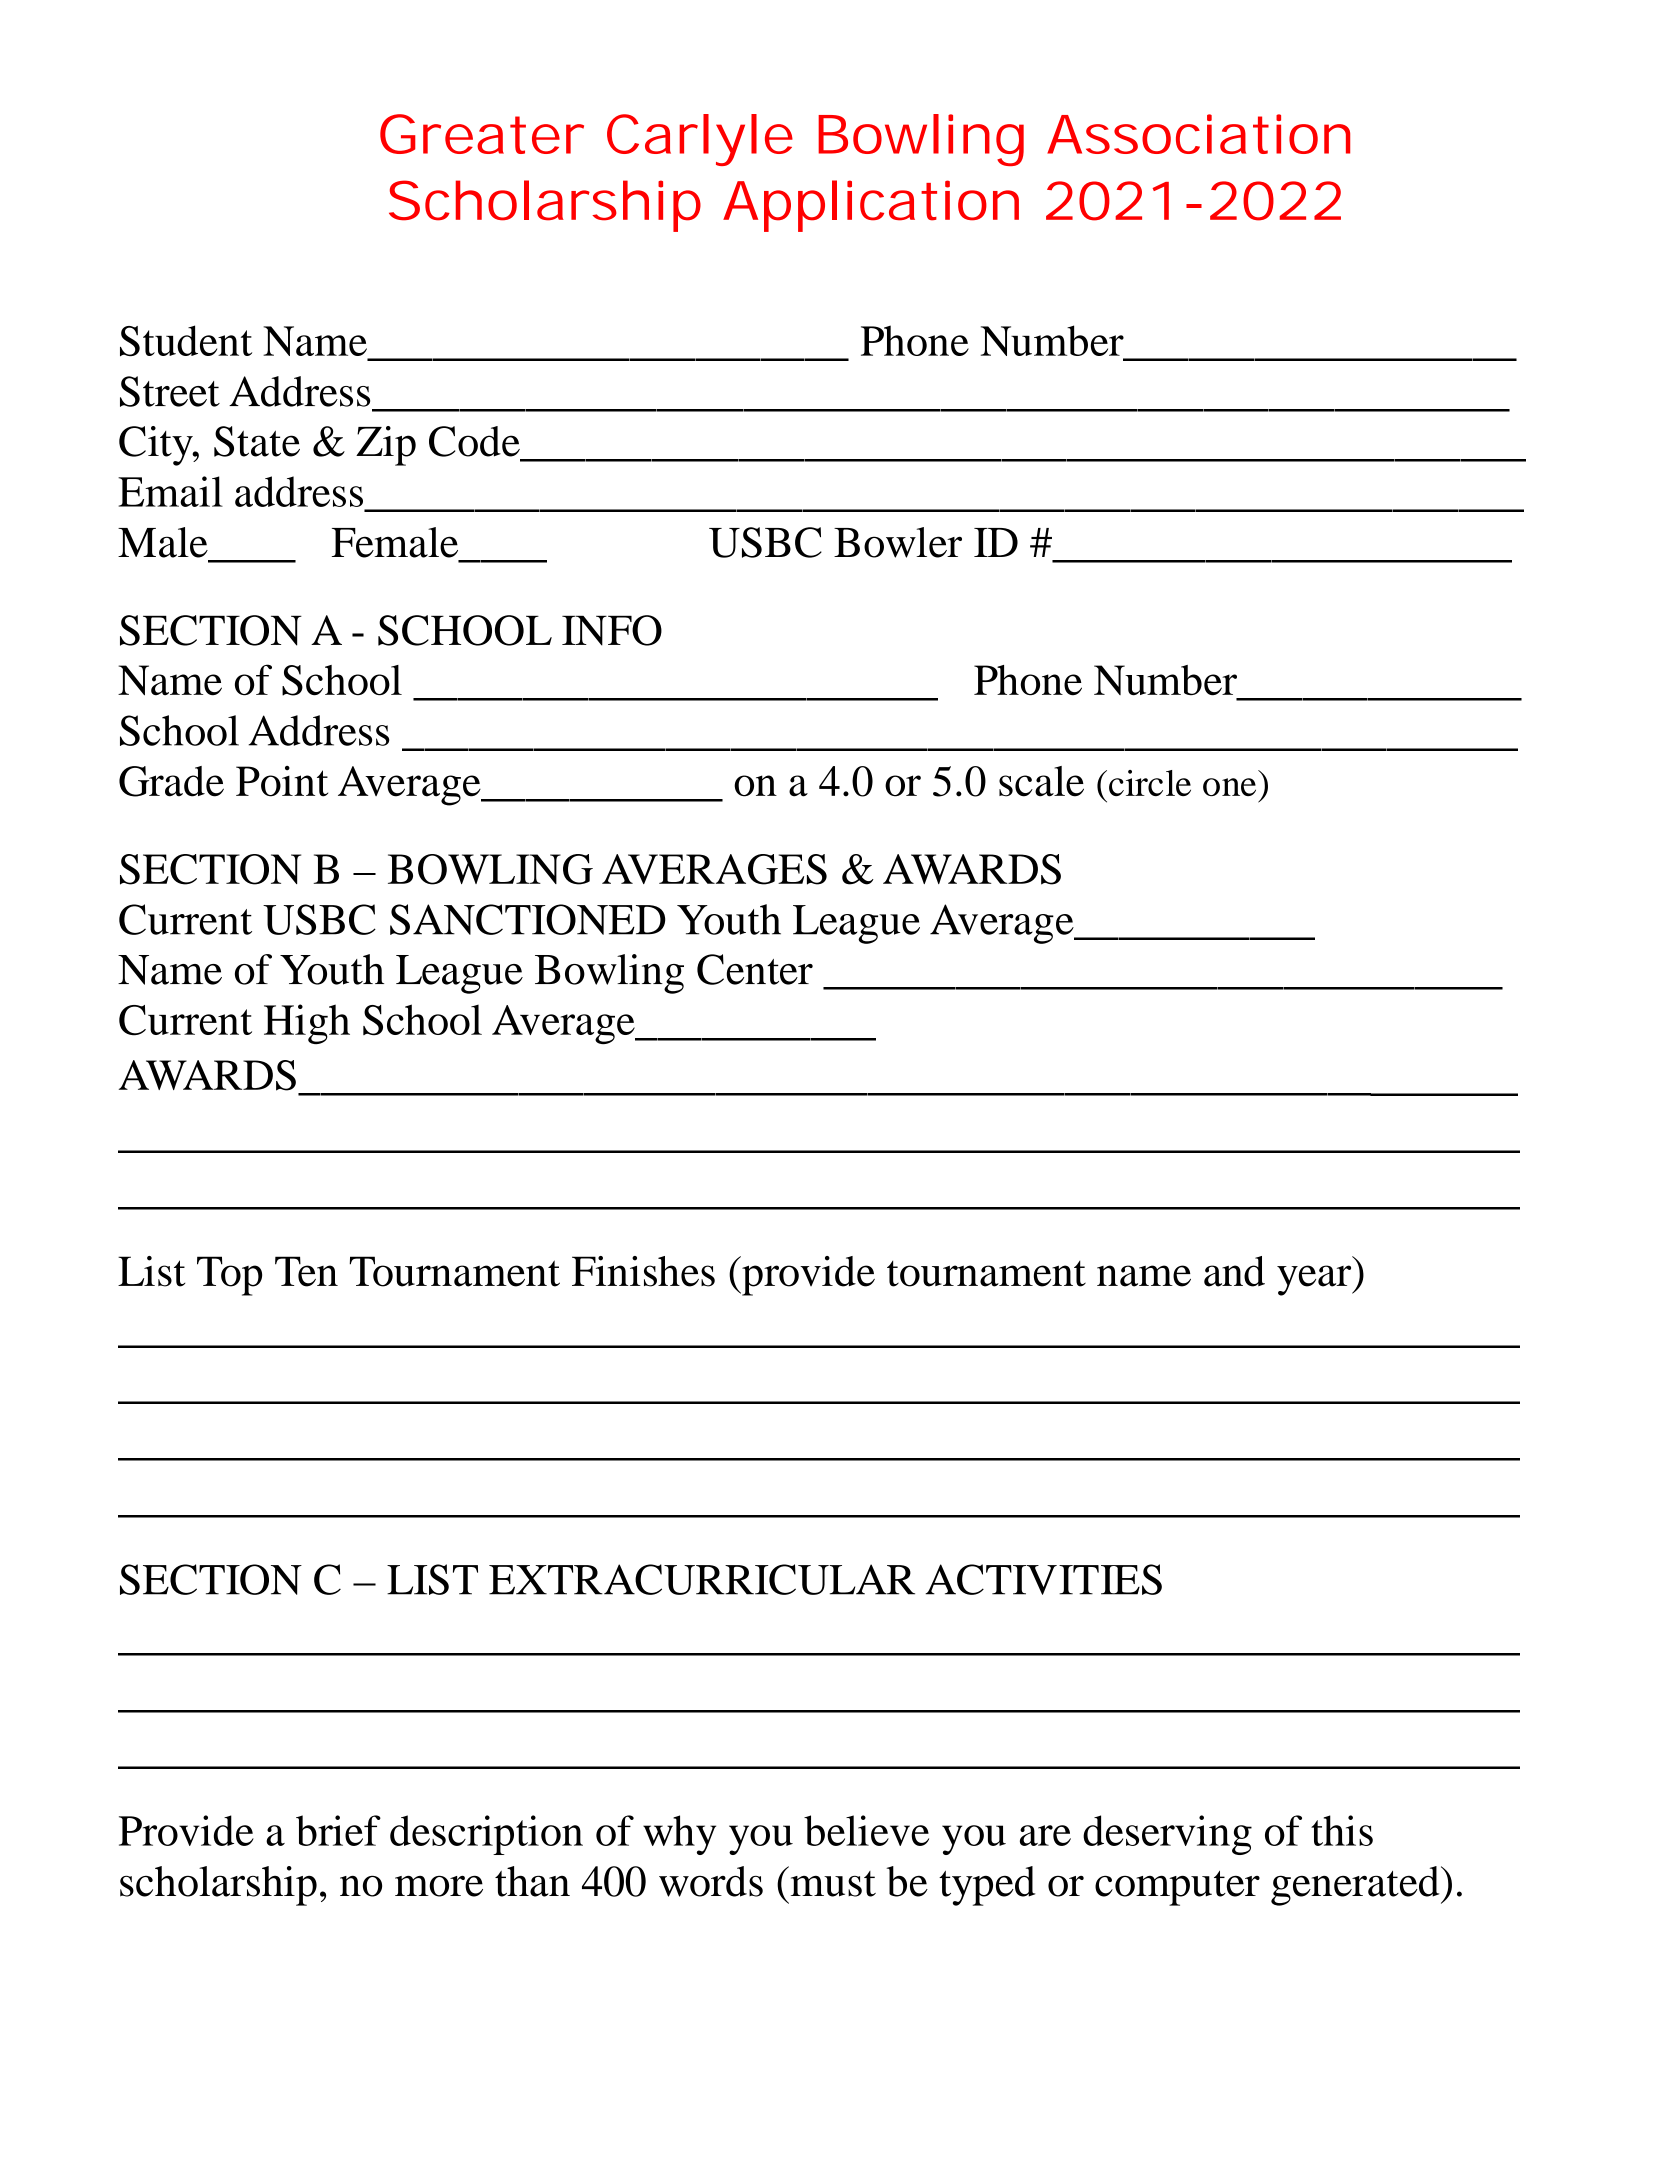 The image size is (1673, 2165). What do you see at coordinates (702, 1579) in the screenshot?
I see `EXTRACURRICULAR` at bounding box center [702, 1579].
